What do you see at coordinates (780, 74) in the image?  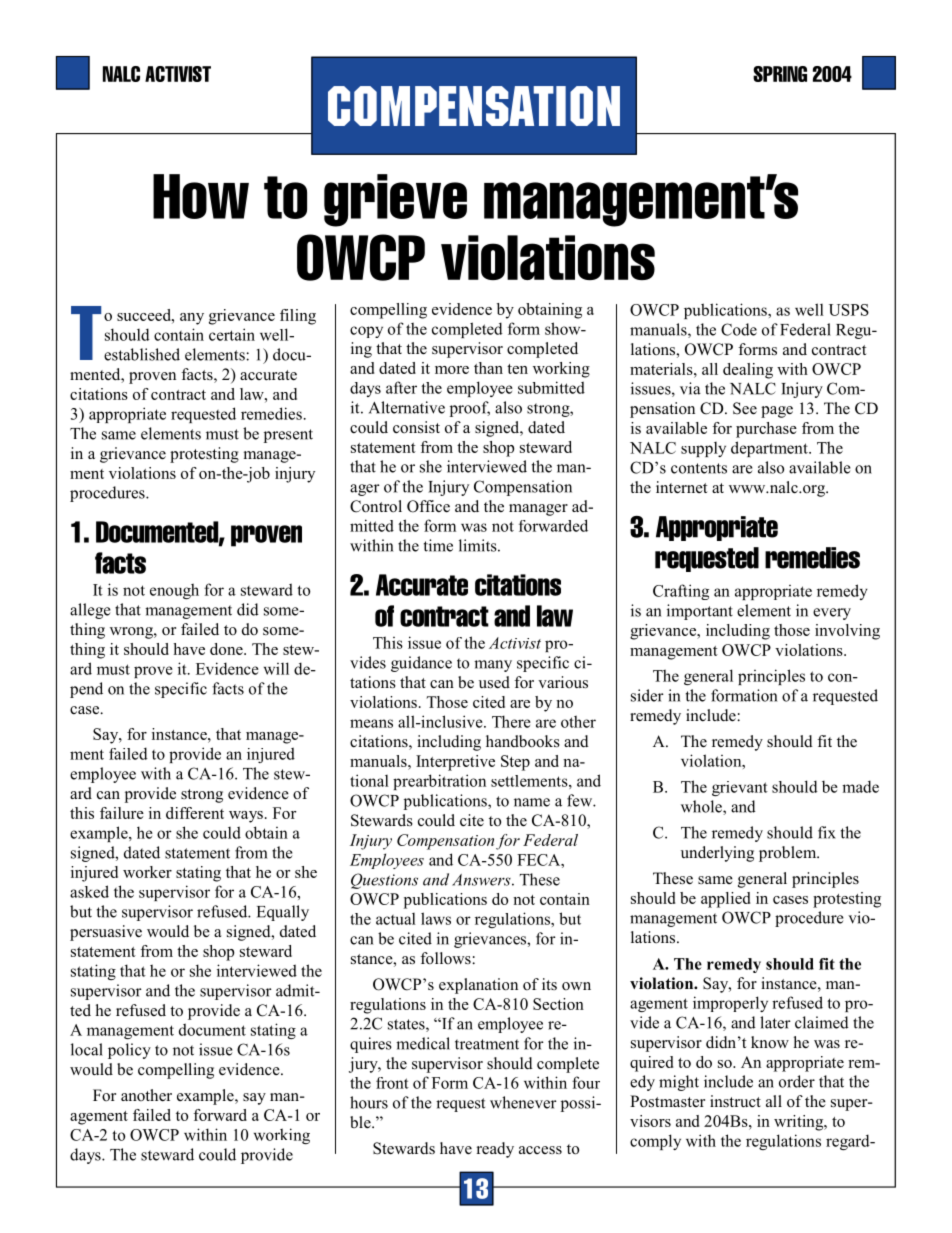 I see `SPRING` at bounding box center [780, 74].
